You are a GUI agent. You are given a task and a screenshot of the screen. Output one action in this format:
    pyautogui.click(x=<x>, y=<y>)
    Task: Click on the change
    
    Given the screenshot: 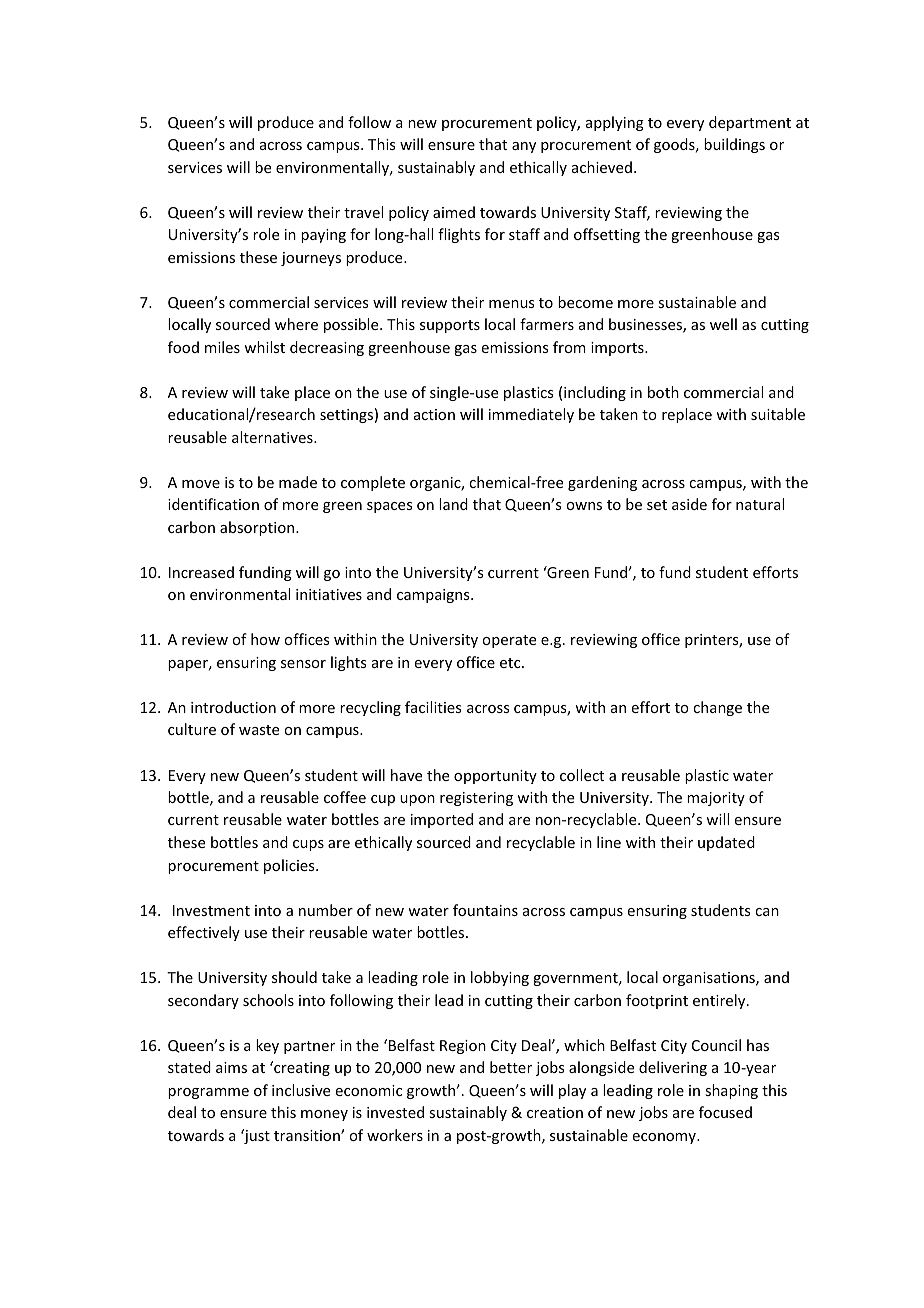 What is the action you would take?
    pyautogui.click(x=717, y=708)
